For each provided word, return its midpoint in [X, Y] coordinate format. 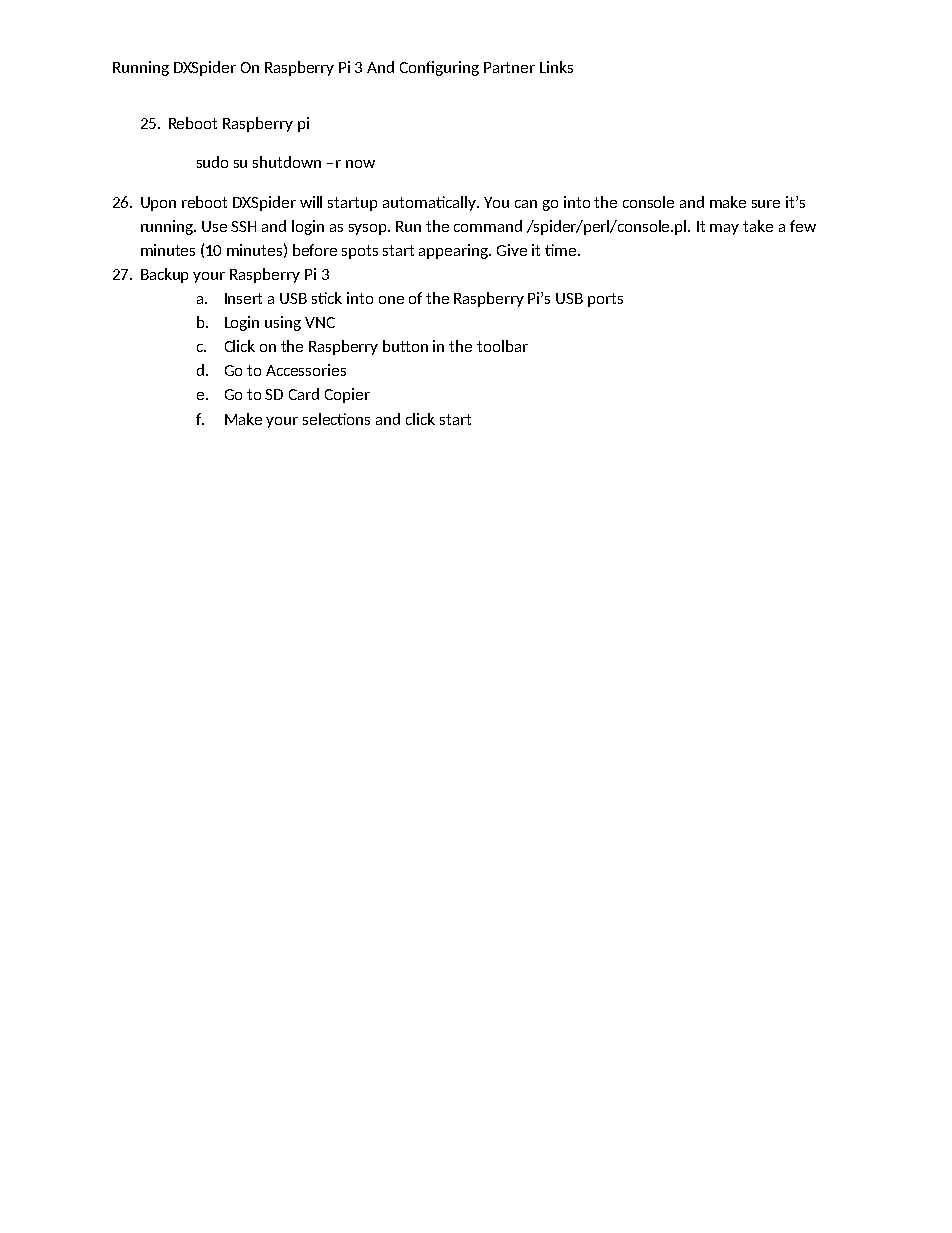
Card [304, 394]
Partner [509, 67]
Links [556, 67]
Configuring [439, 68]
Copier [347, 395]
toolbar [502, 346]
